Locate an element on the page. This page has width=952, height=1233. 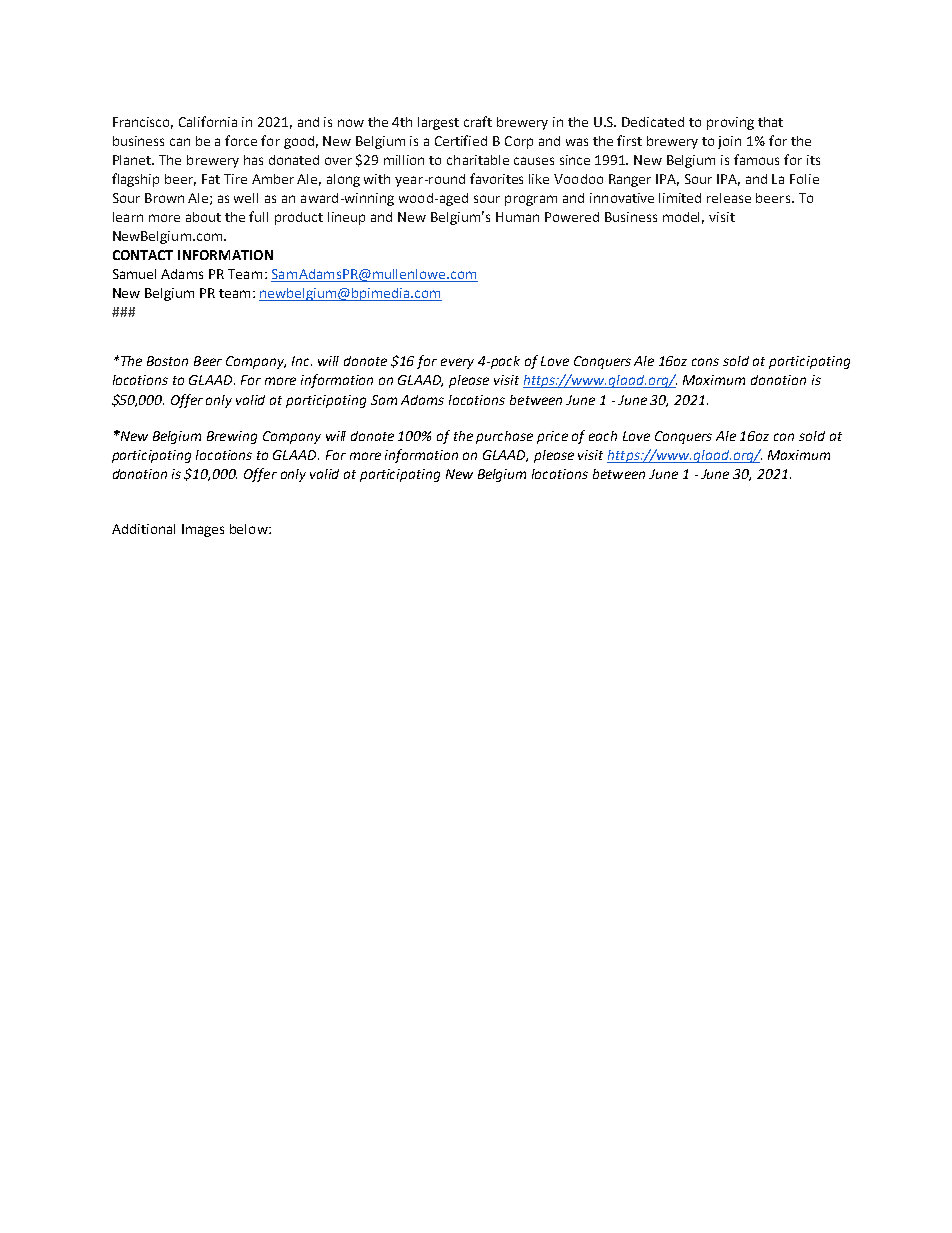
purchase is located at coordinates (504, 437).
